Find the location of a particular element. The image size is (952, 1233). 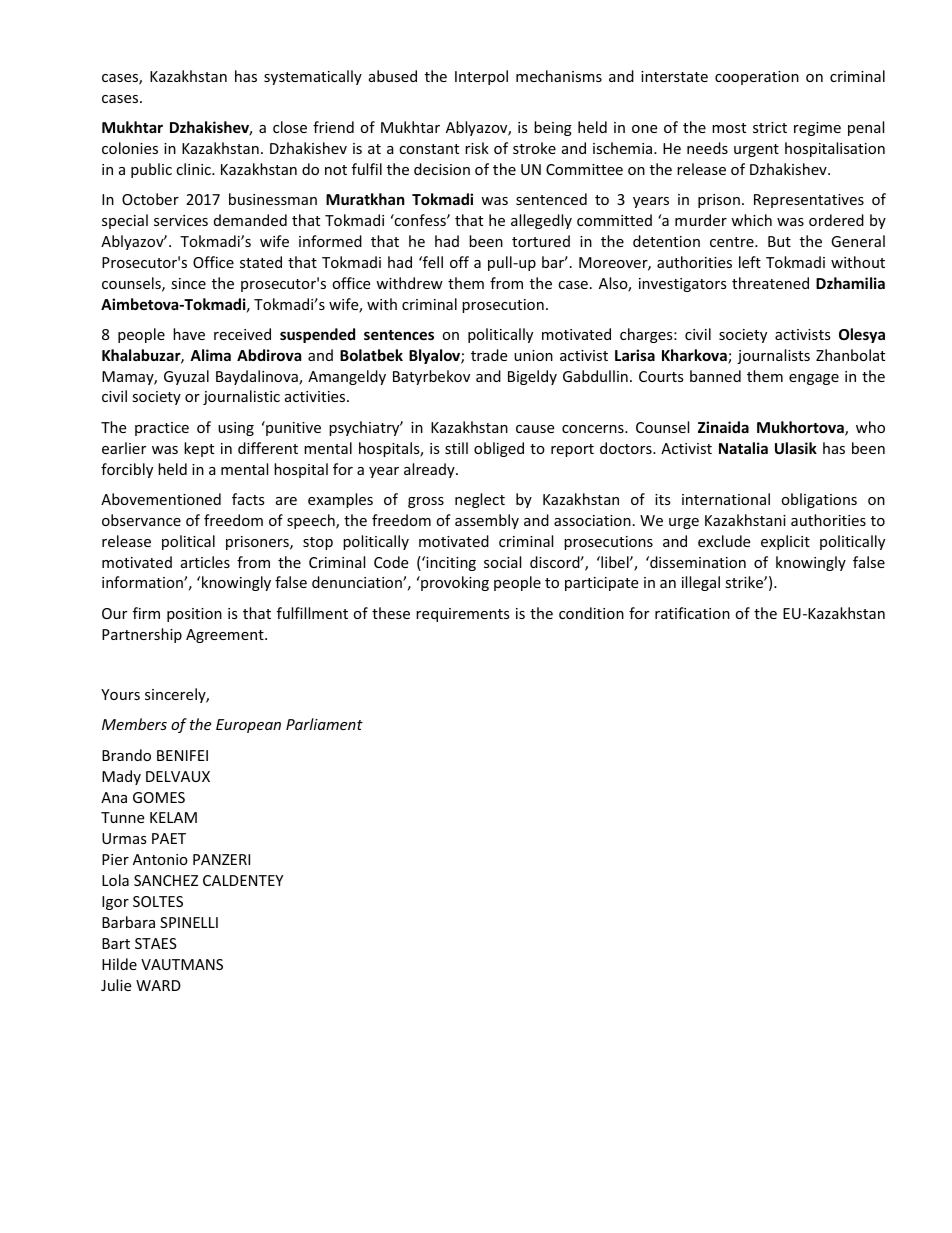

explicit is located at coordinates (785, 542).
